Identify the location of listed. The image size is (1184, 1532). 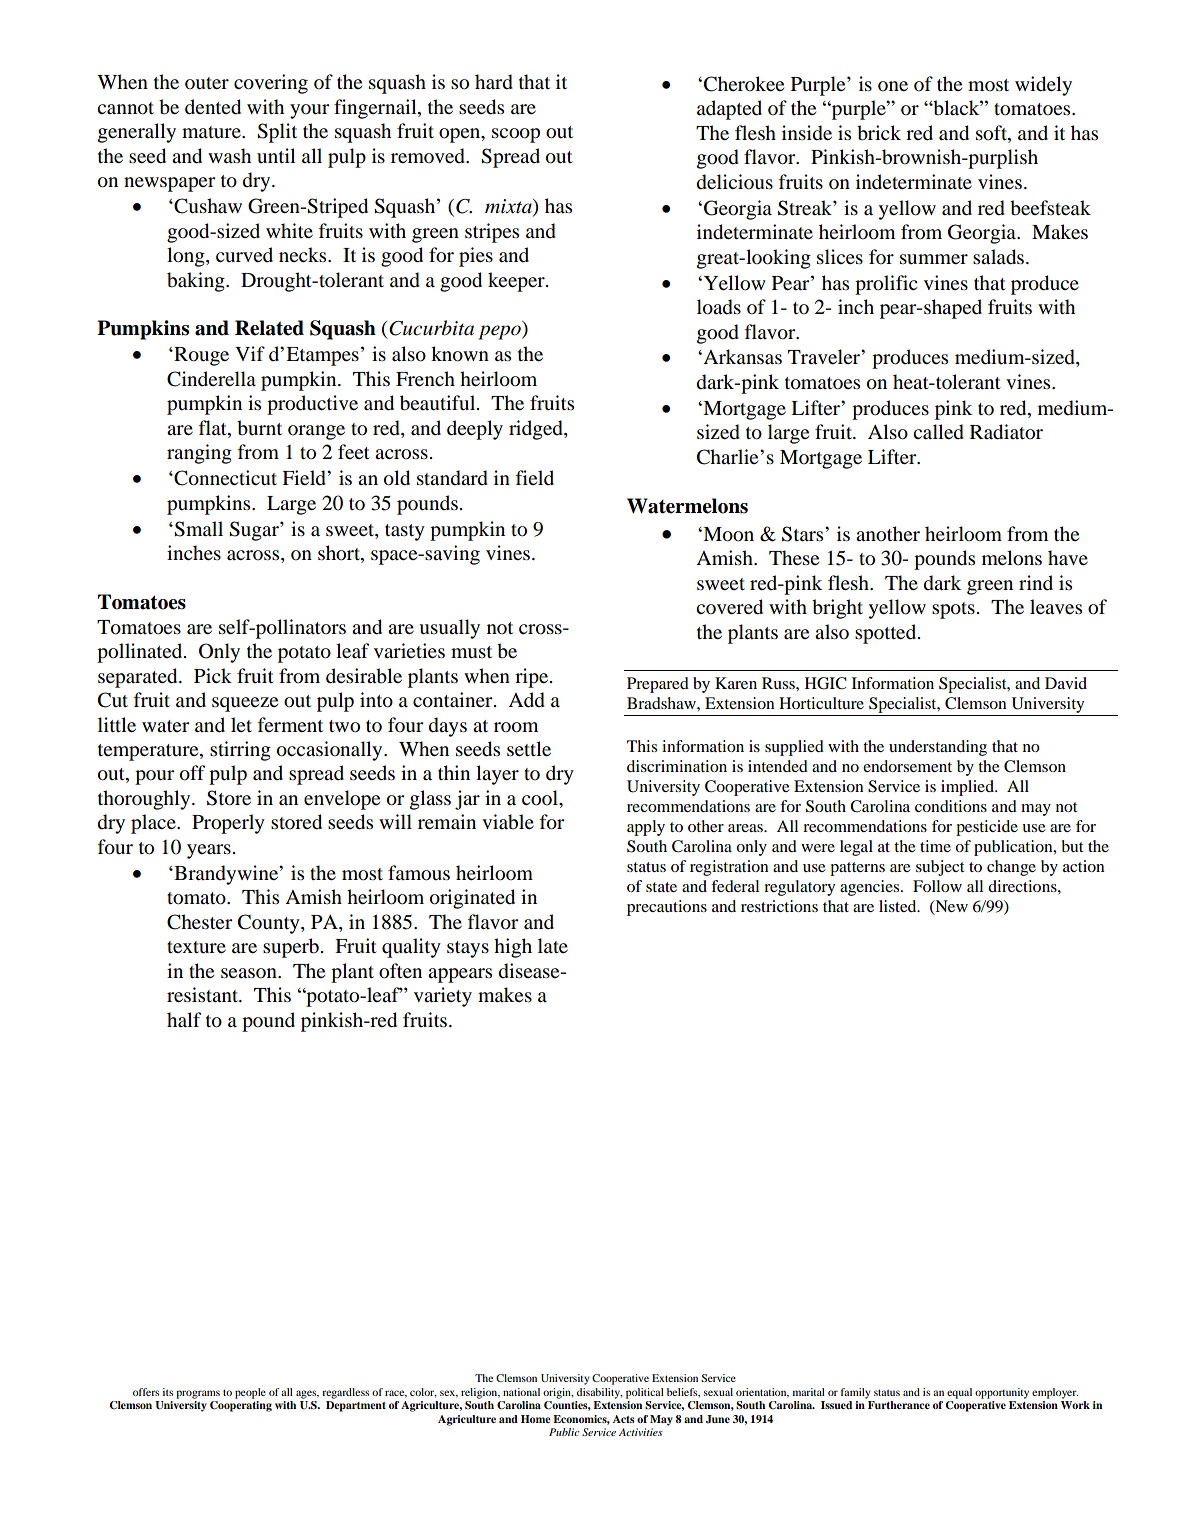
(899, 906).
